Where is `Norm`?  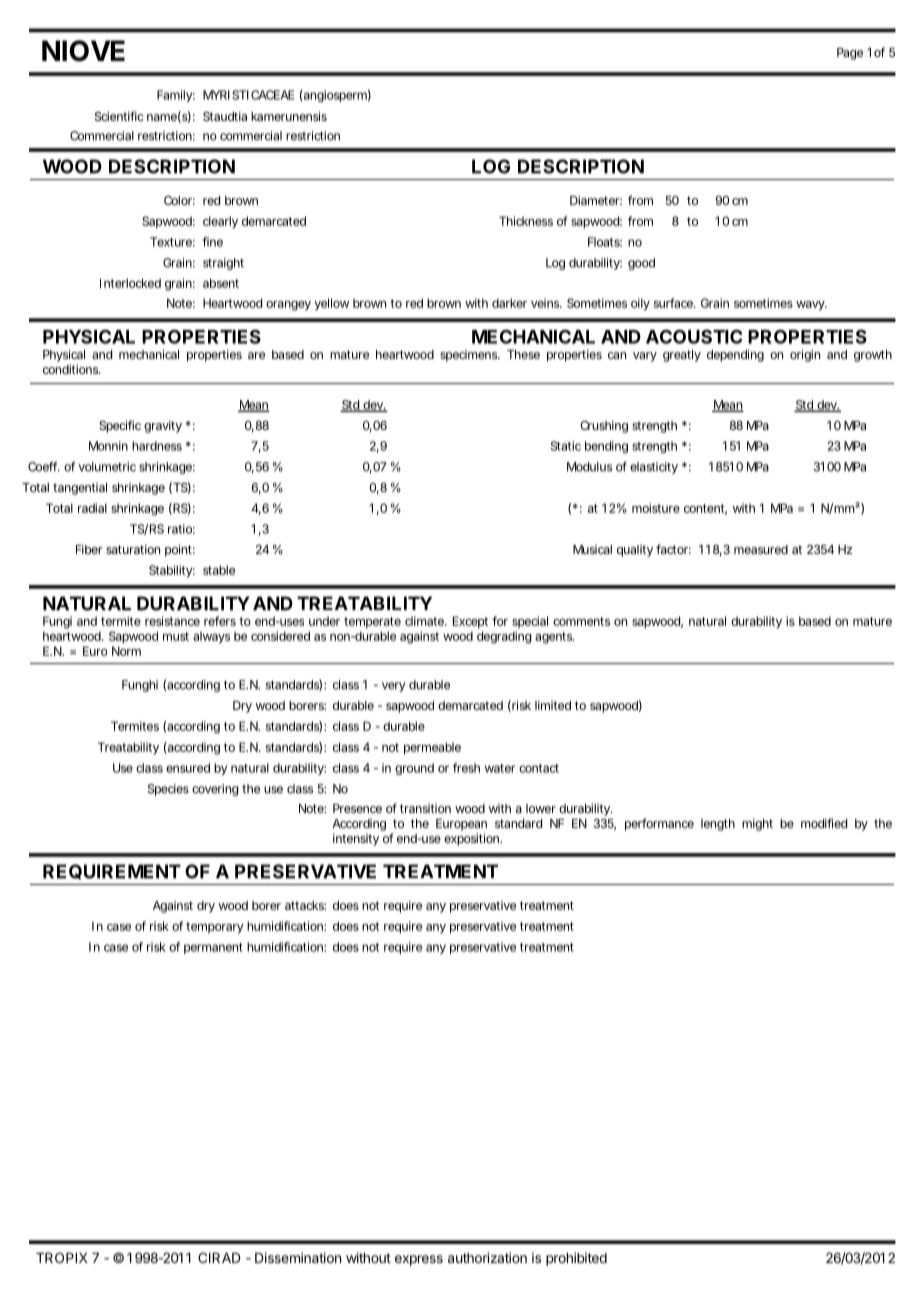
Norm is located at coordinates (126, 651).
